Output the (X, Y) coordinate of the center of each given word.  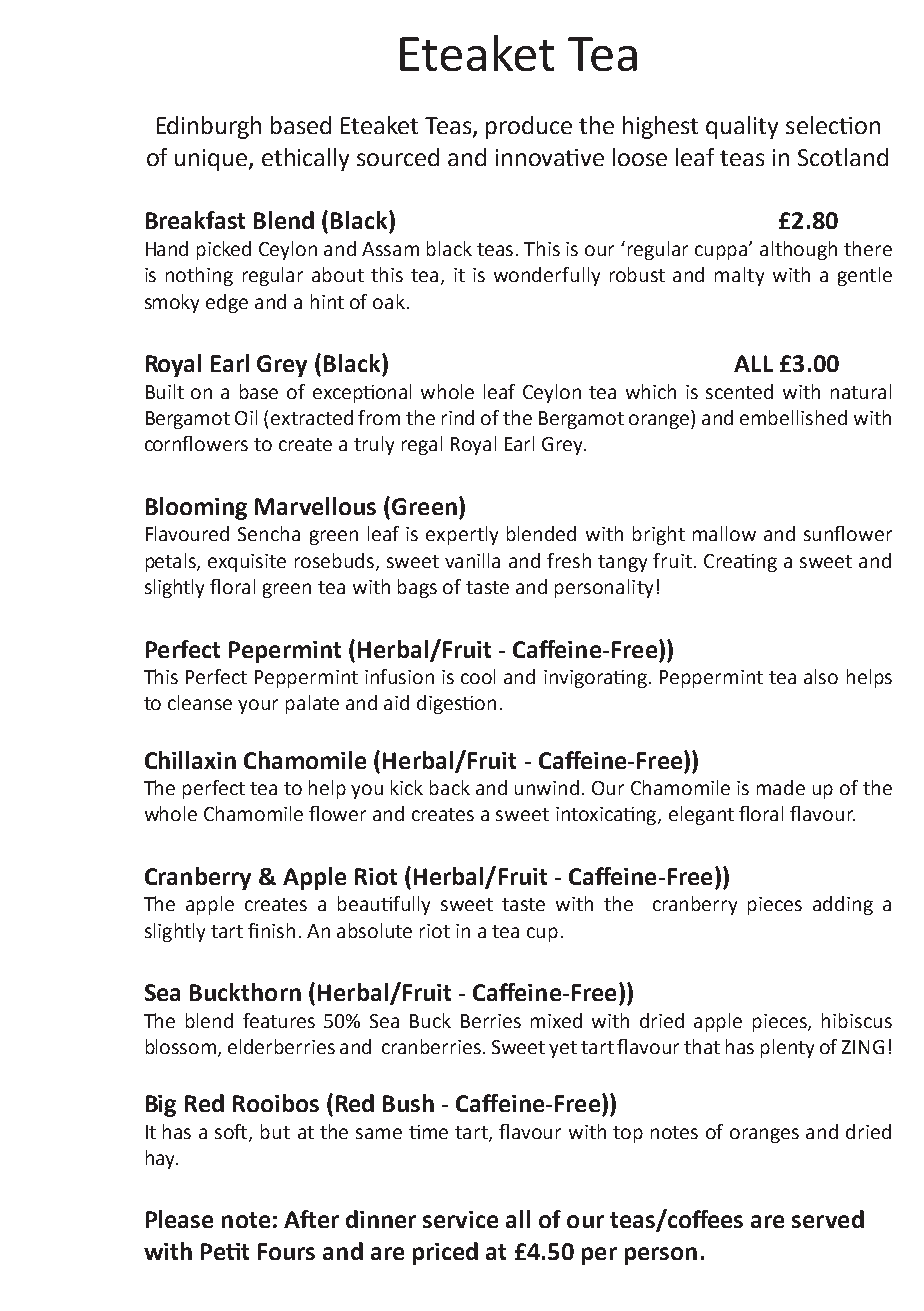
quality (742, 127)
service (460, 1219)
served (828, 1219)
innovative (550, 157)
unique (212, 160)
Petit (225, 1251)
